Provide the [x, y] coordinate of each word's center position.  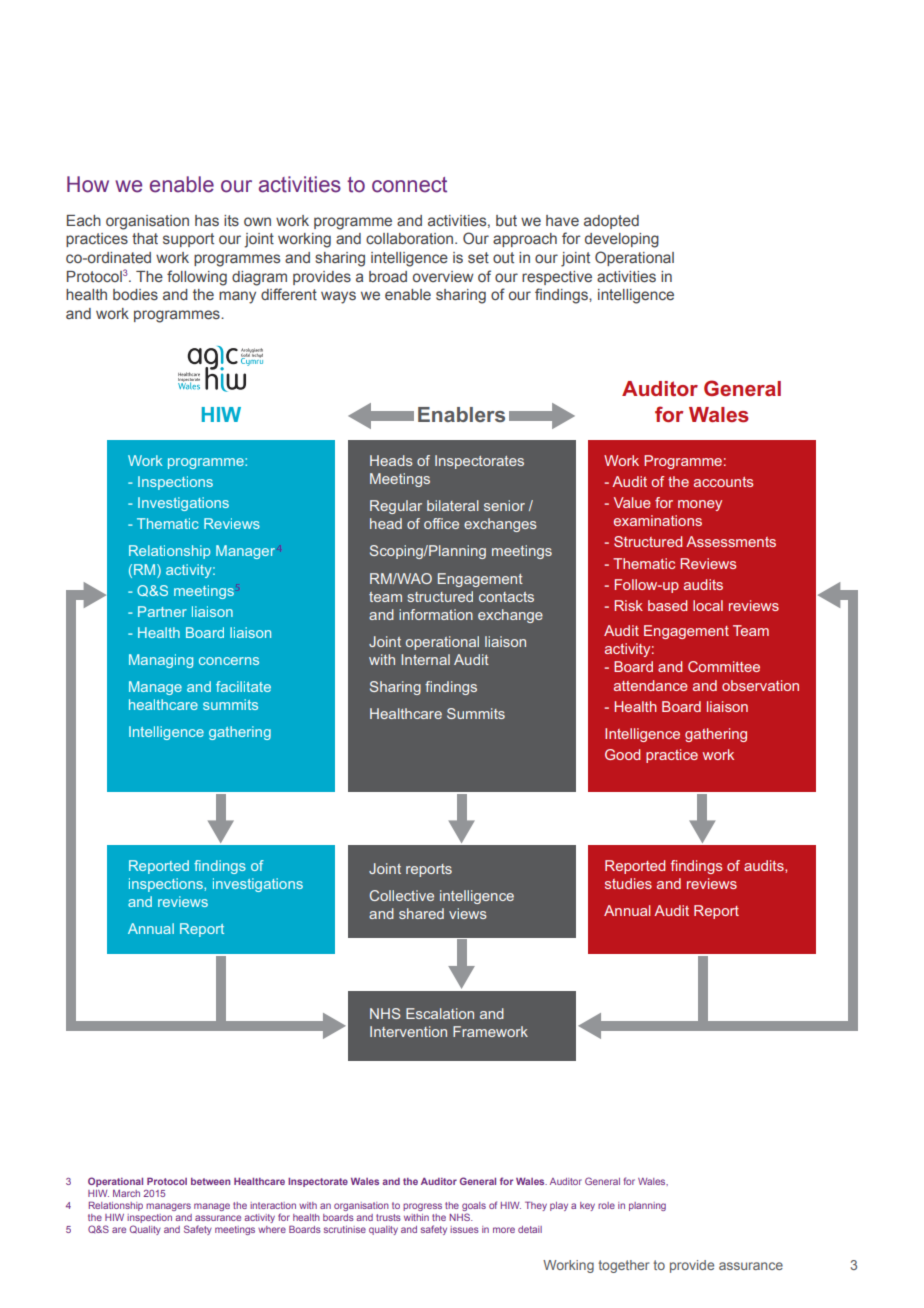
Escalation [440, 1013]
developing [622, 240]
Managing [161, 661]
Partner [162, 611]
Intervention [408, 1031]
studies [628, 883]
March [126, 1193]
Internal [425, 659]
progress [422, 1207]
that [145, 239]
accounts [723, 482]
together [623, 1266]
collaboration [411, 238]
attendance [651, 685]
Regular [396, 507]
